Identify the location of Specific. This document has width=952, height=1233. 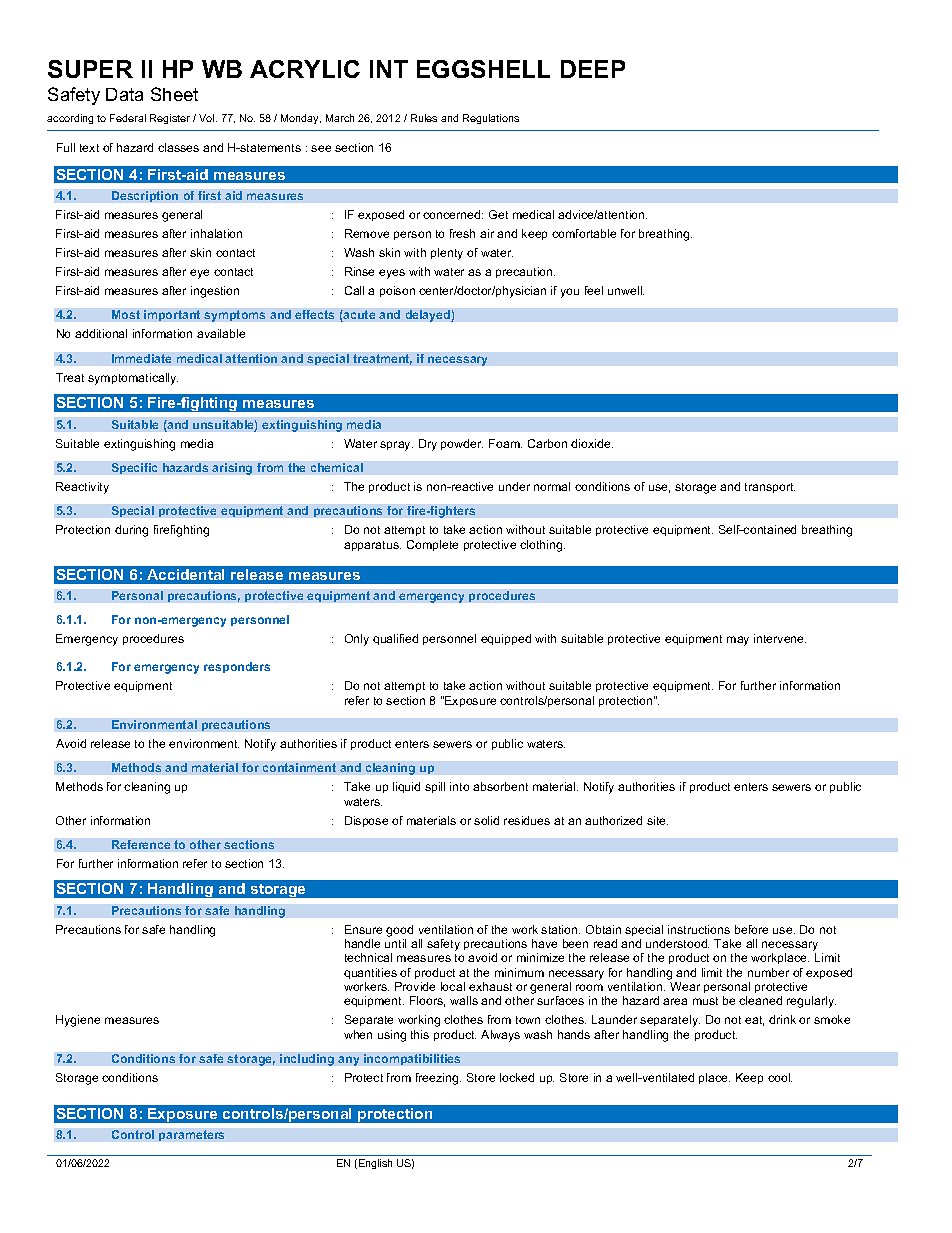
(134, 468).
